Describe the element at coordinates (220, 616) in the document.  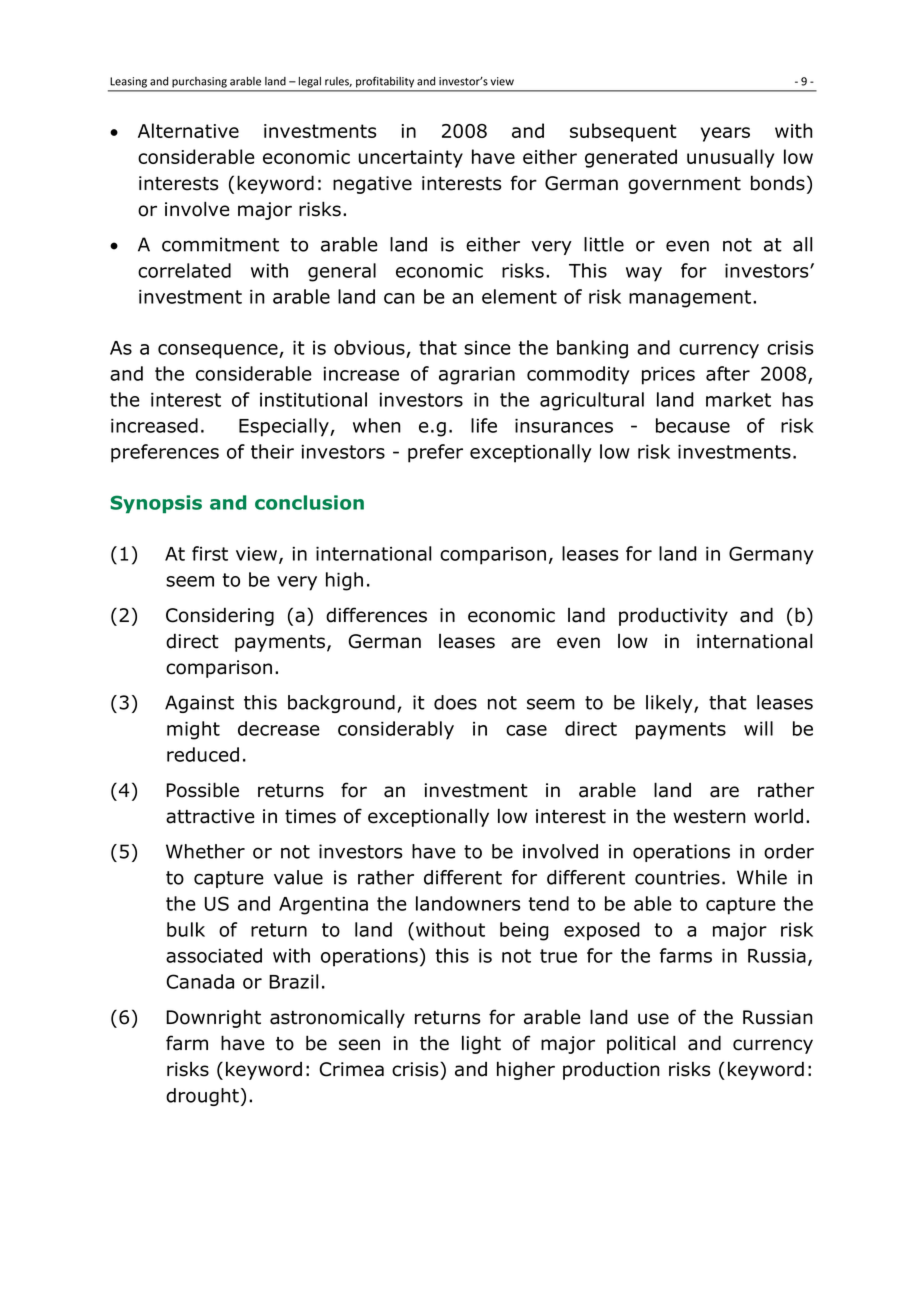
I see `Considering` at that location.
